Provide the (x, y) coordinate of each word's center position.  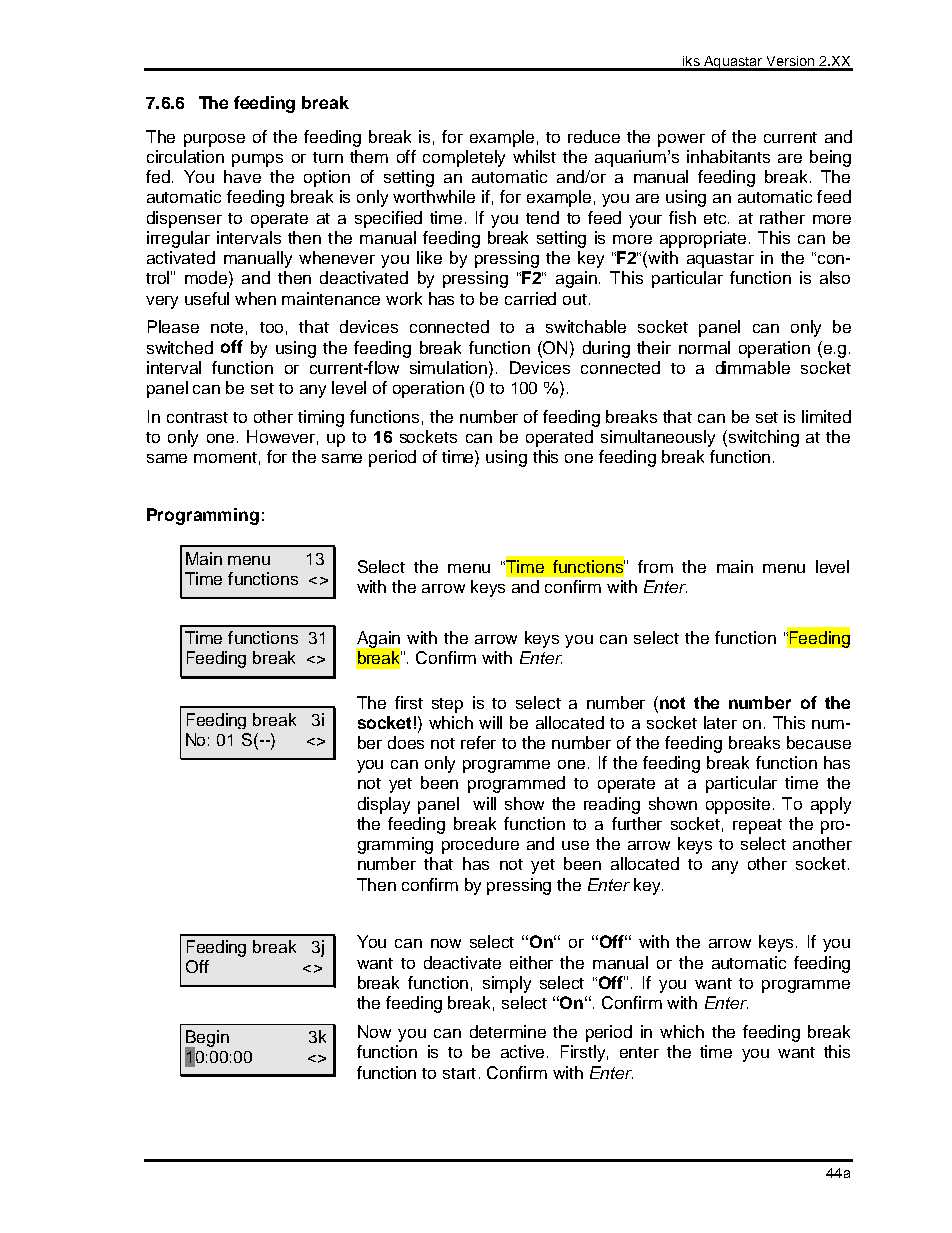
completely (464, 158)
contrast (197, 417)
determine (508, 1031)
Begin (207, 1039)
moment (225, 457)
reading (612, 805)
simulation (448, 367)
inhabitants (728, 156)
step (447, 705)
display (384, 805)
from (655, 566)
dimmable (753, 367)
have (242, 176)
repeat (757, 826)
